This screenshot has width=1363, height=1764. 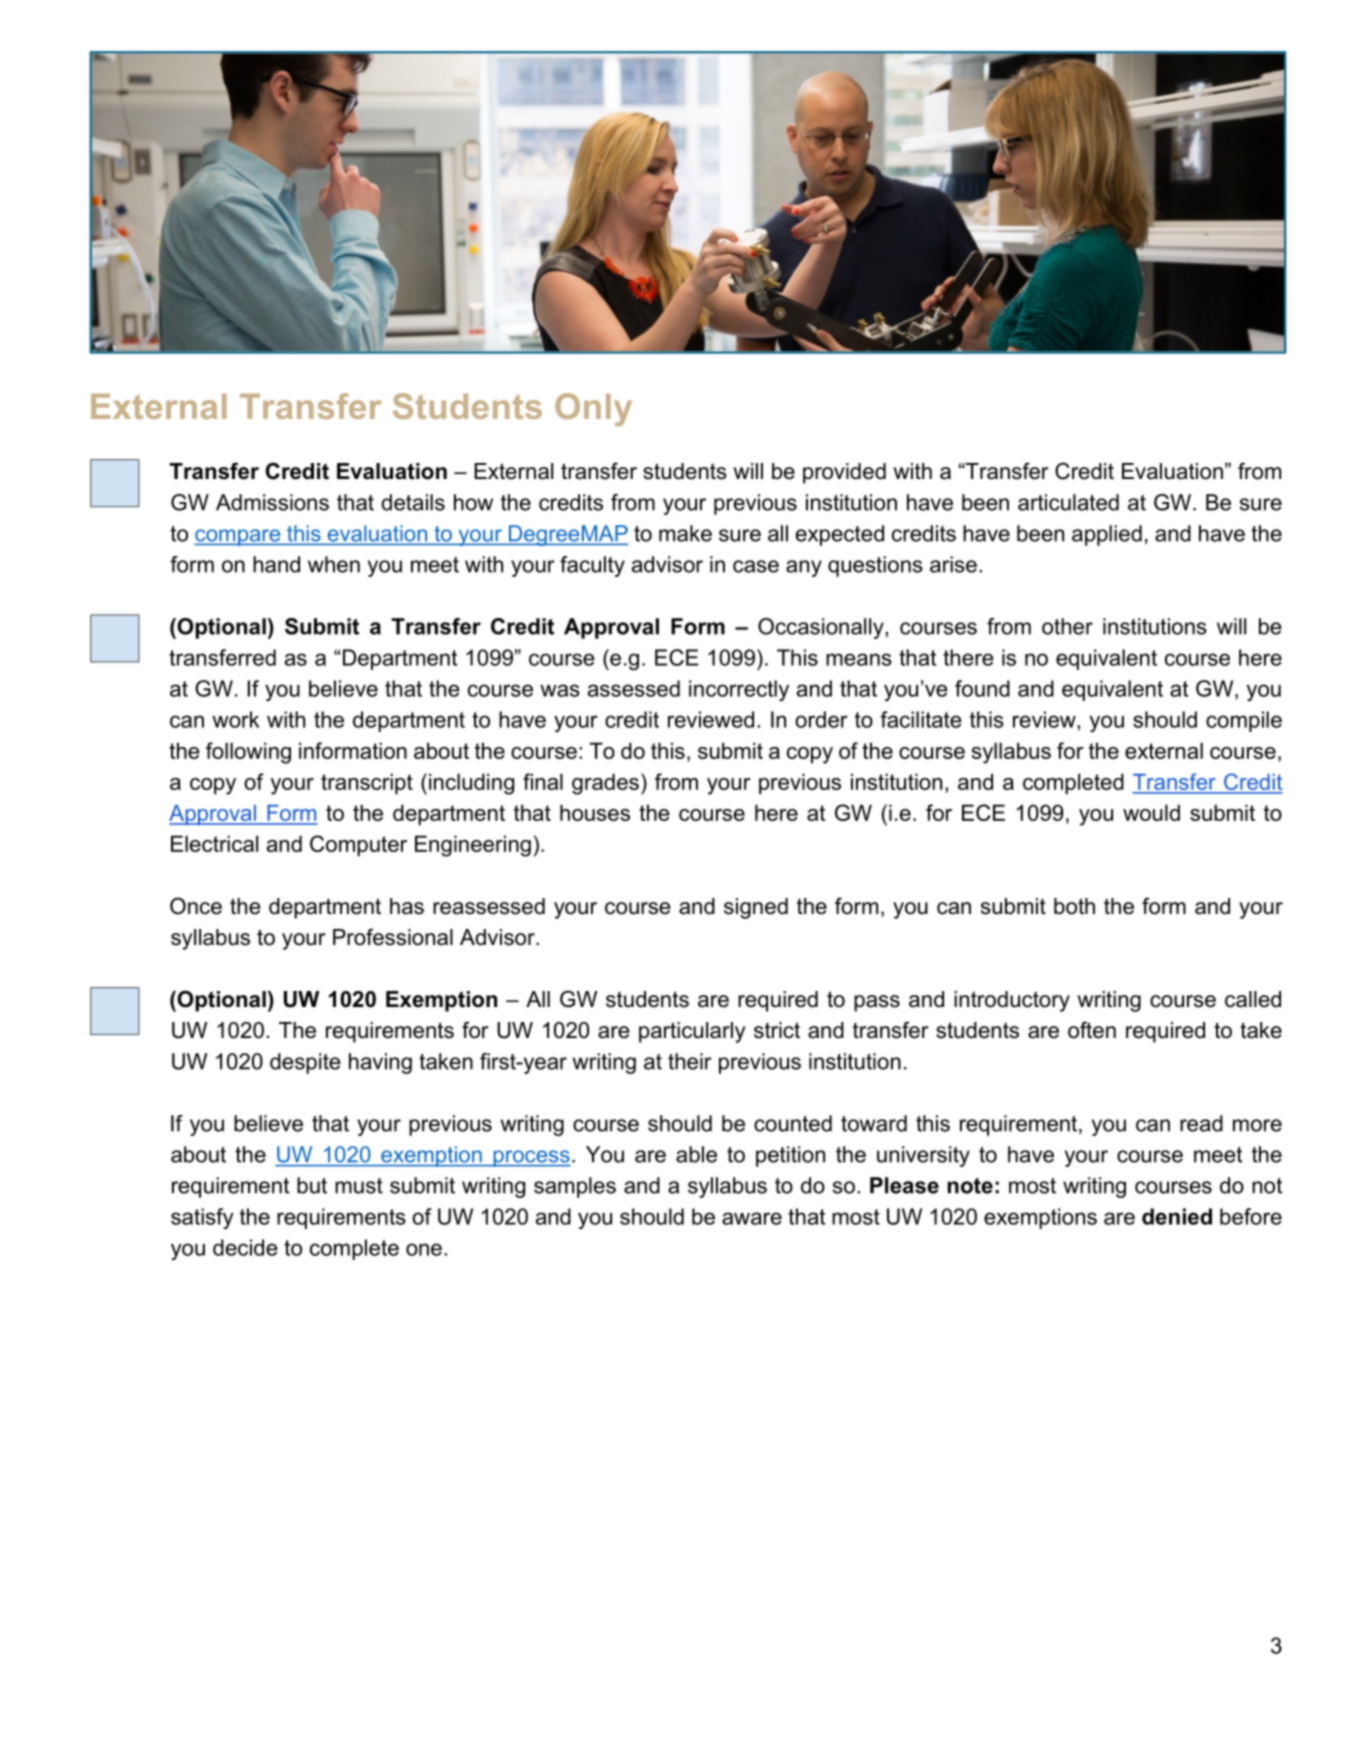 What do you see at coordinates (334, 564) in the screenshot?
I see `when` at bounding box center [334, 564].
